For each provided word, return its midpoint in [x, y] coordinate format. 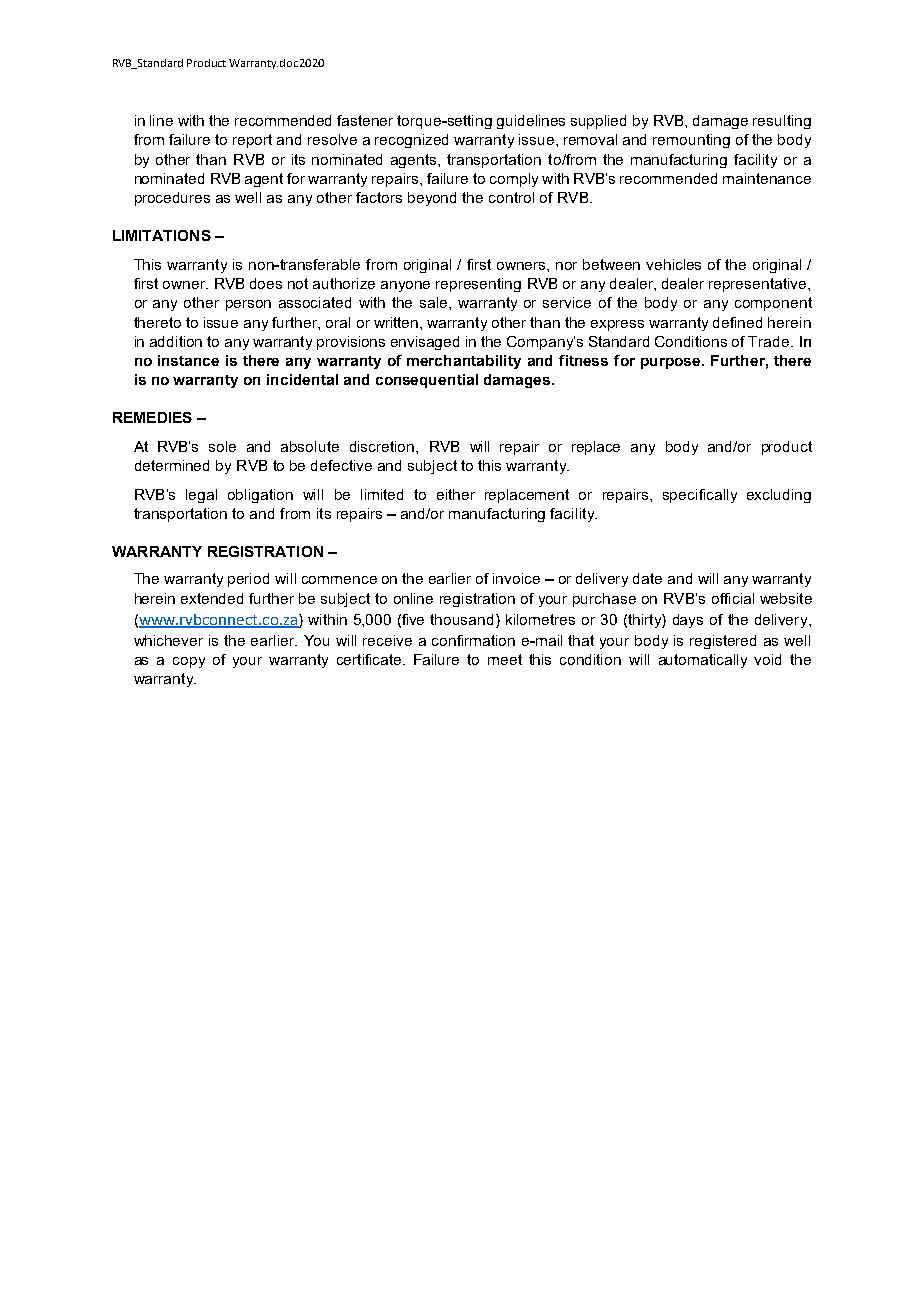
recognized [411, 141]
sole [222, 446]
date [647, 578]
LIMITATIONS [162, 235]
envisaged [425, 343]
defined [737, 322]
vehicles [673, 264]
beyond [432, 199]
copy [189, 662]
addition [176, 341]
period [248, 580]
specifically [700, 496]
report [252, 141]
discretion [383, 446]
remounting [691, 141]
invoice [516, 578]
